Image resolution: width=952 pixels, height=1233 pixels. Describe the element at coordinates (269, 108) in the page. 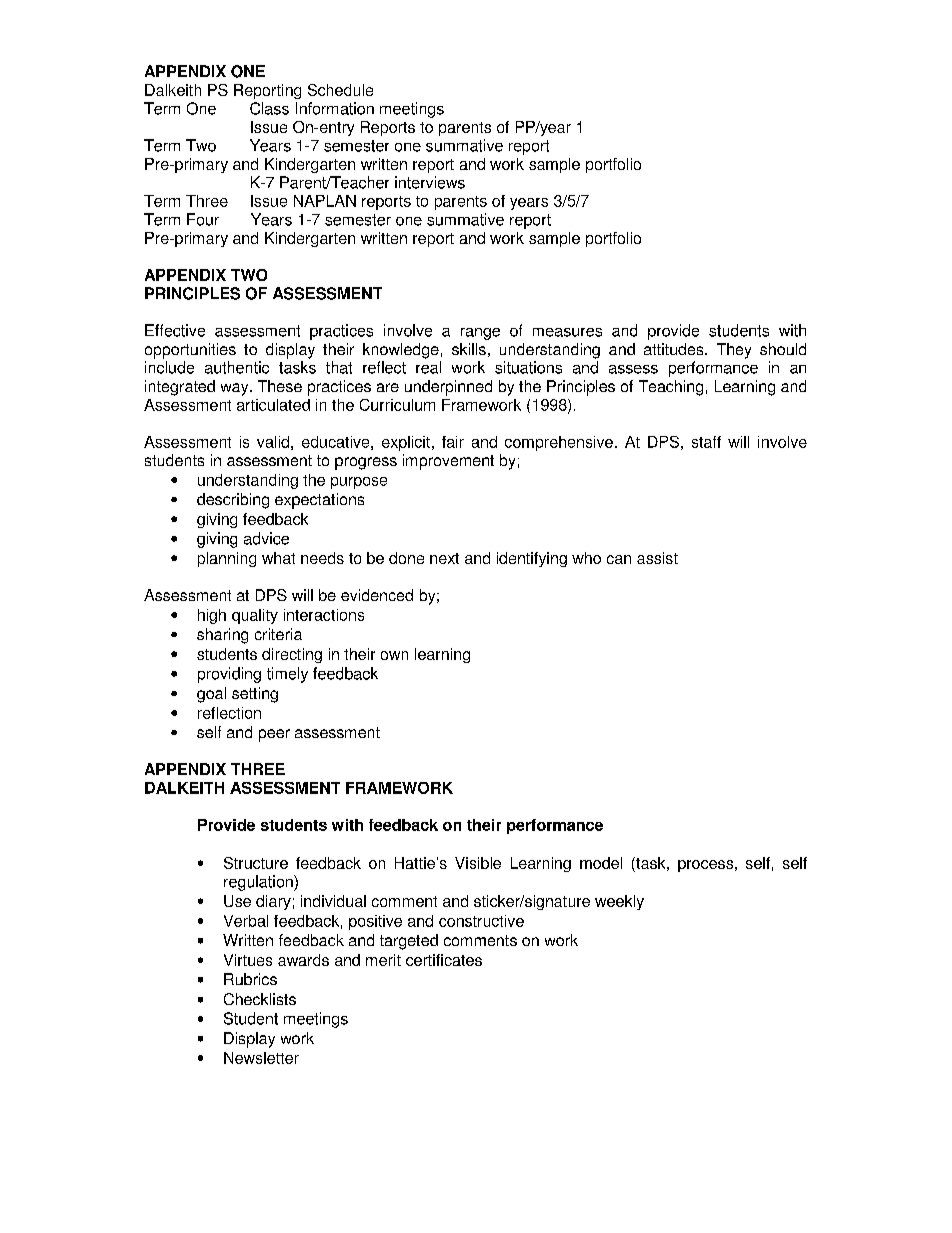

I see `Class` at that location.
